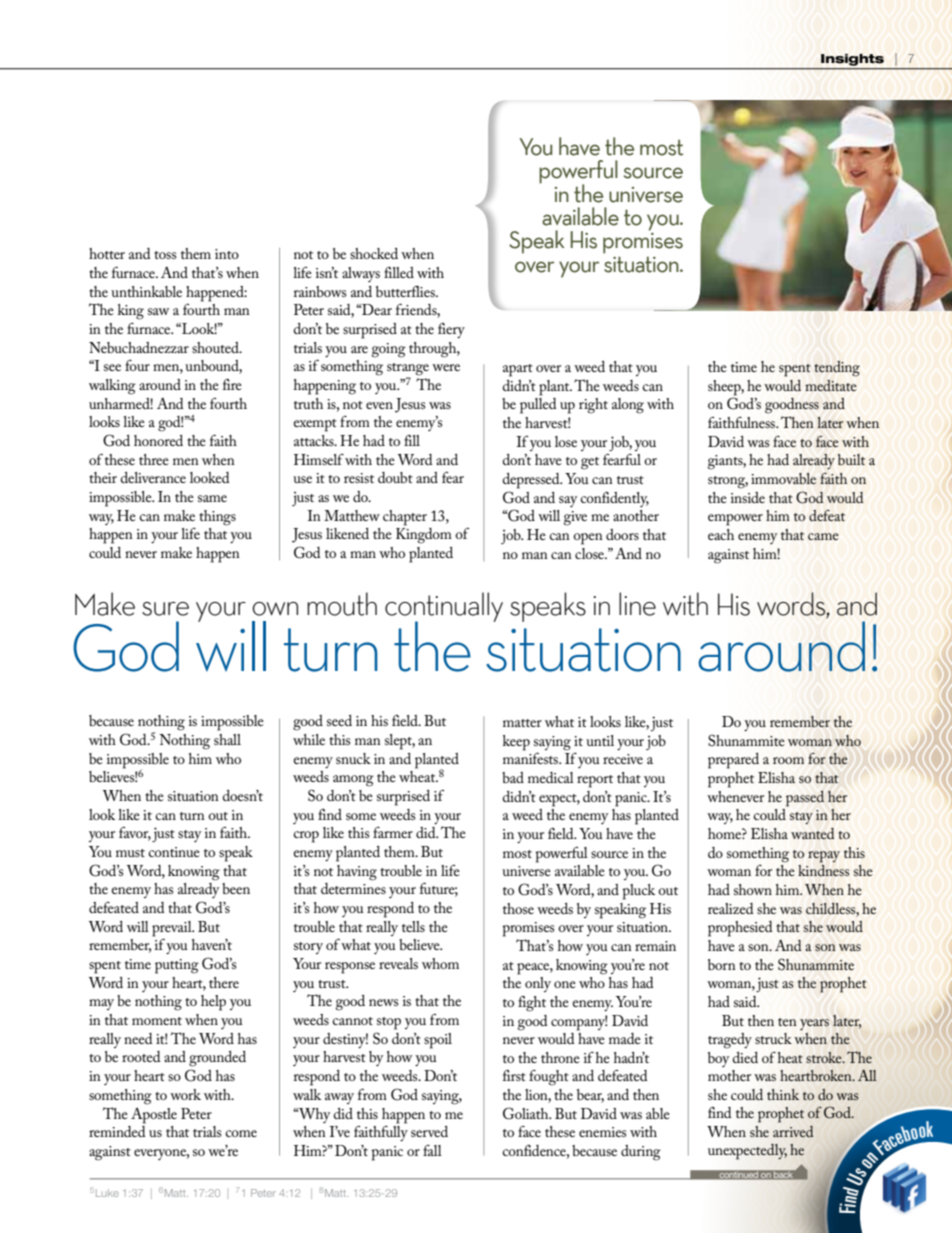 The height and width of the image is (1233, 952). Describe the element at coordinates (429, 1131) in the image. I see `served` at that location.
